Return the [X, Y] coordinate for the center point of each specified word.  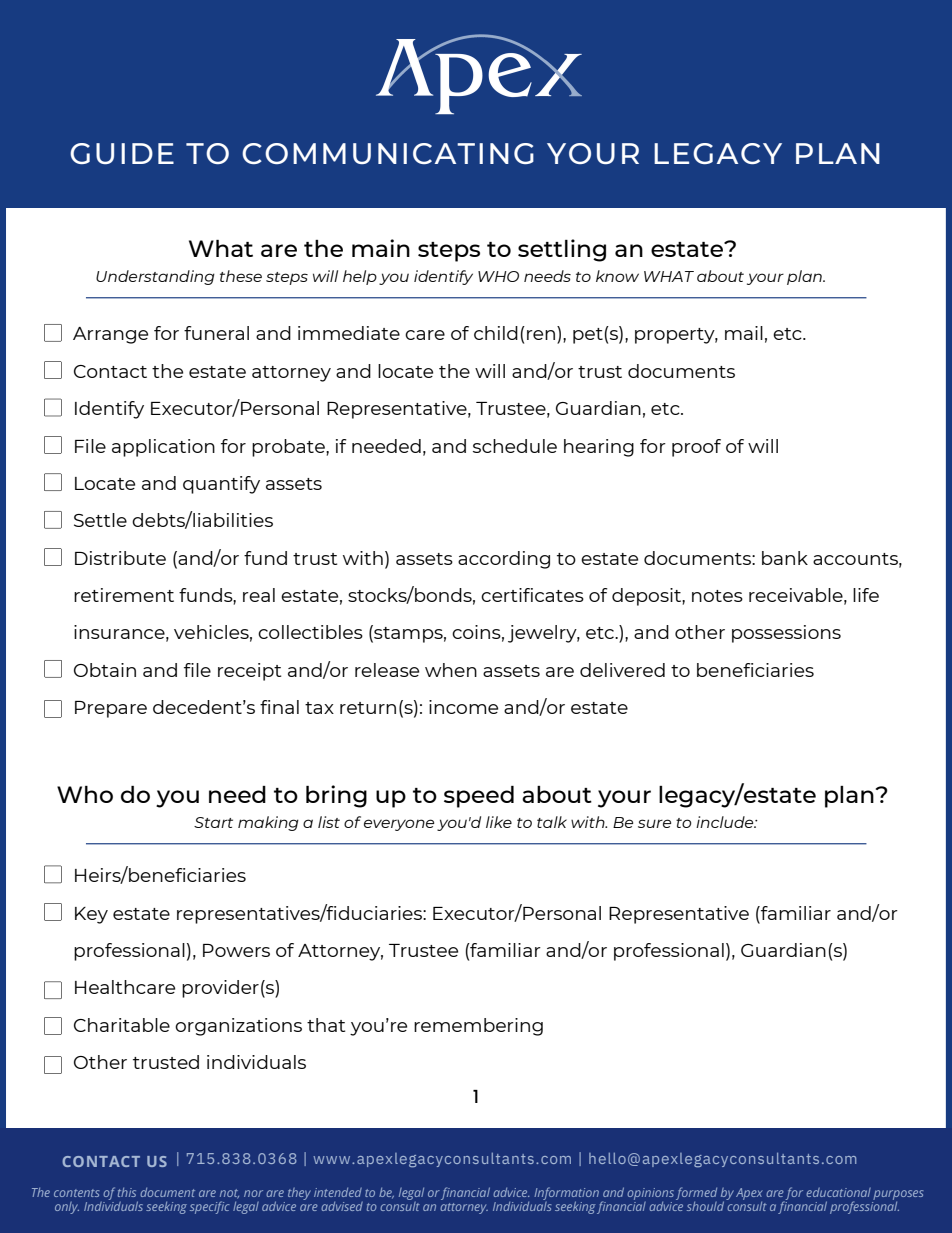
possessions [786, 634]
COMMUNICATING [388, 153]
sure [654, 823]
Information [566, 1195]
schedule [515, 446]
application [163, 448]
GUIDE [122, 153]
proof [696, 448]
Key [91, 915]
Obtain [105, 670]
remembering [478, 1027]
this [127, 1192]
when [451, 670]
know [617, 276]
